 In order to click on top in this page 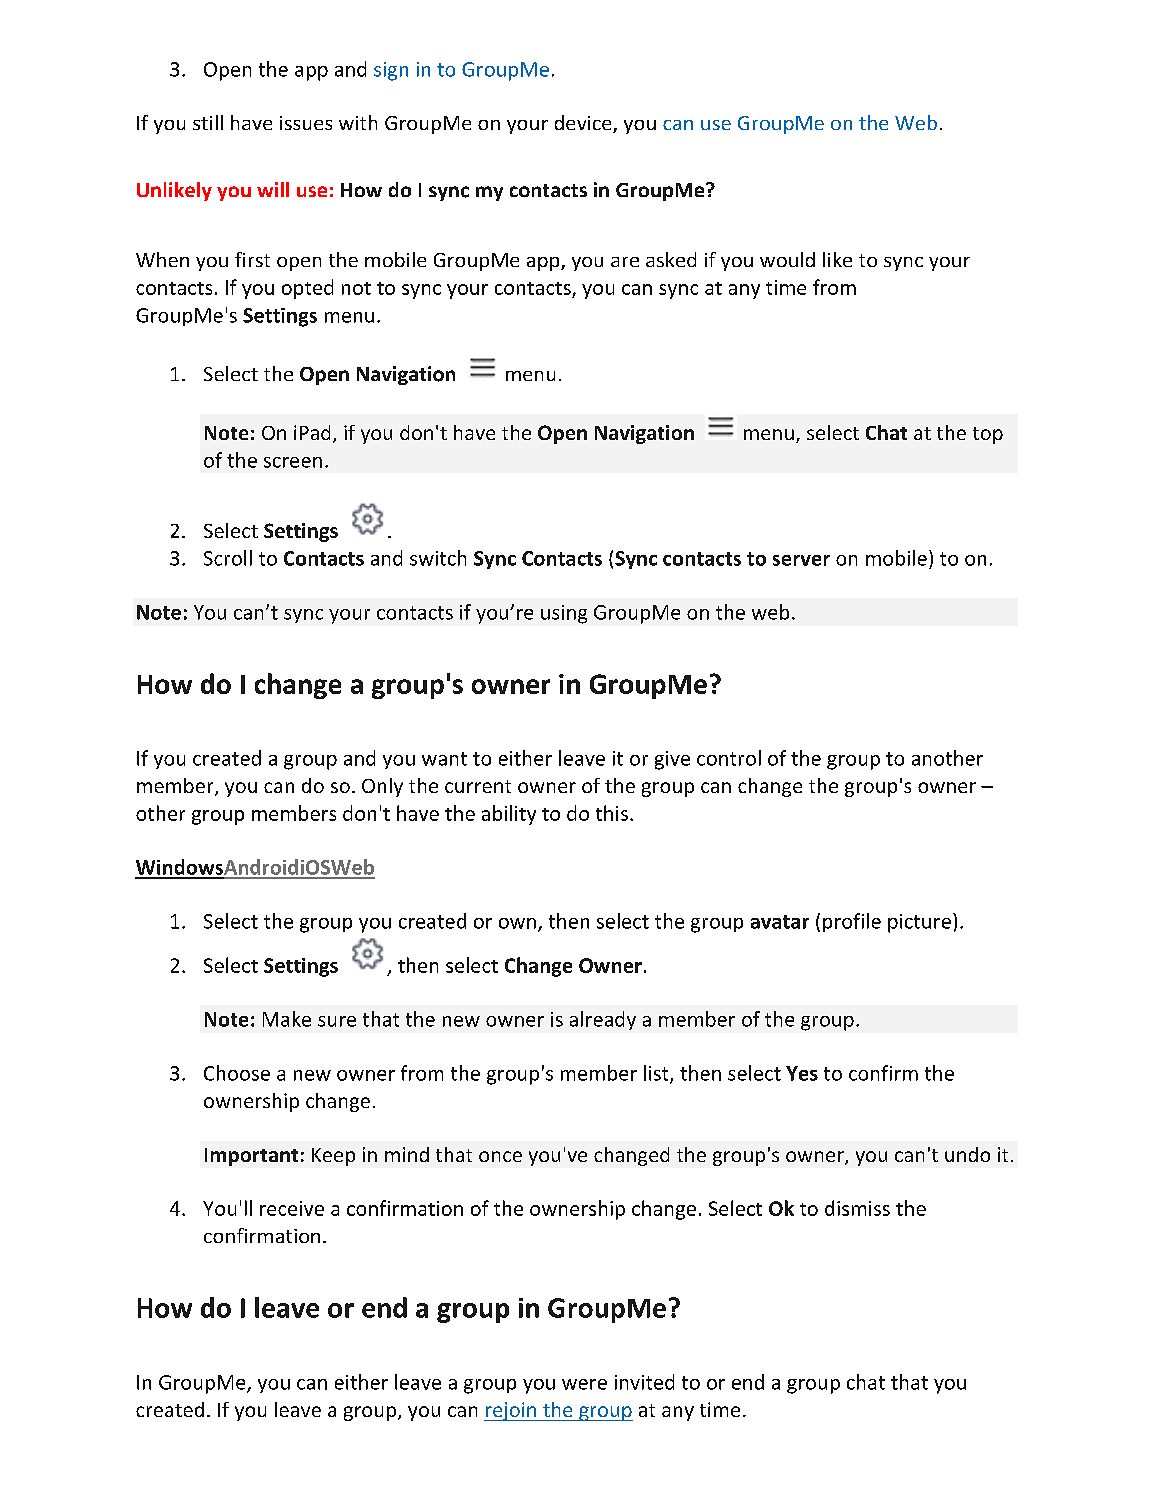, I will do `click(988, 435)`.
